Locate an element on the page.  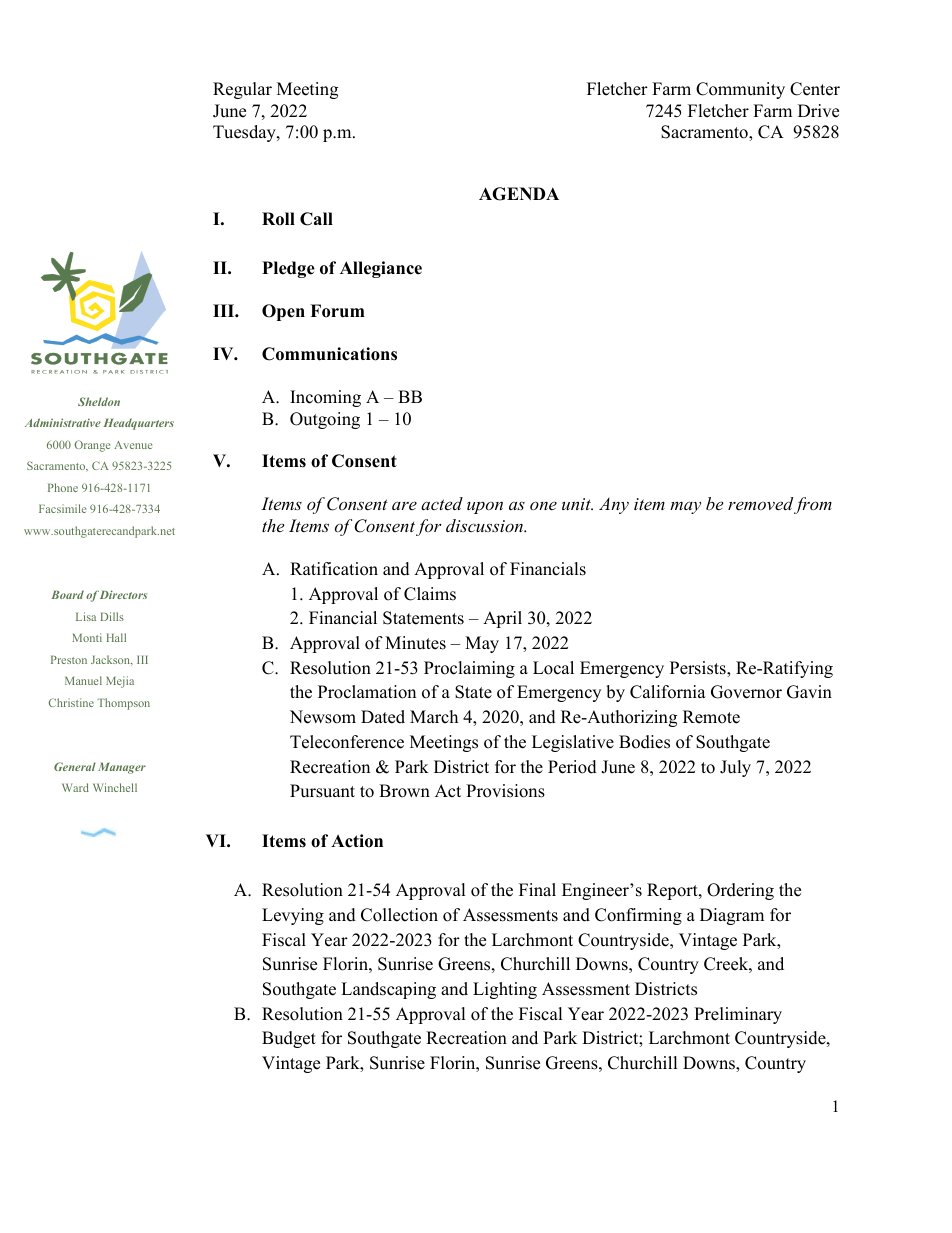
removed is located at coordinates (760, 503).
